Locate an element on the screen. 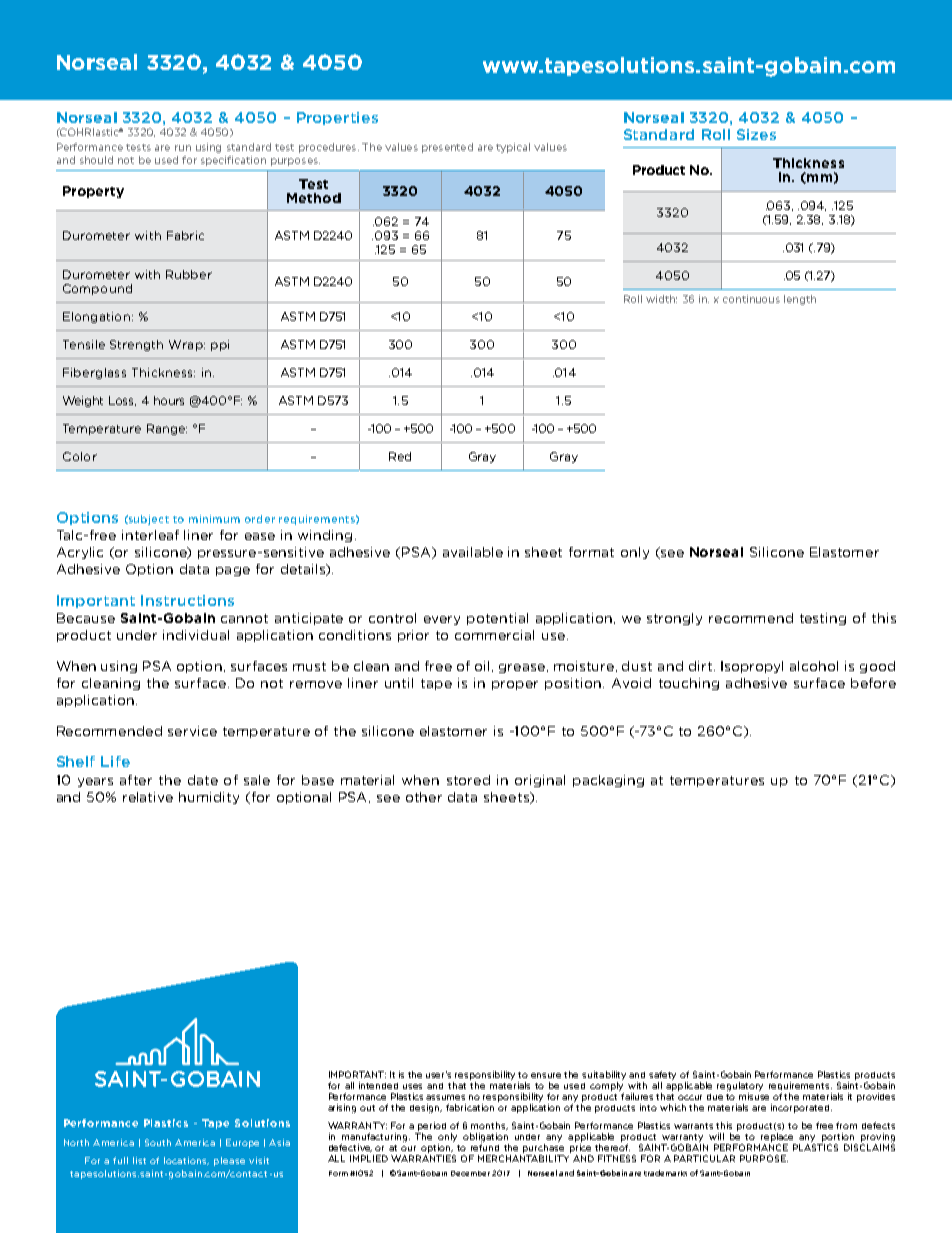  Isopropyl is located at coordinates (752, 667).
